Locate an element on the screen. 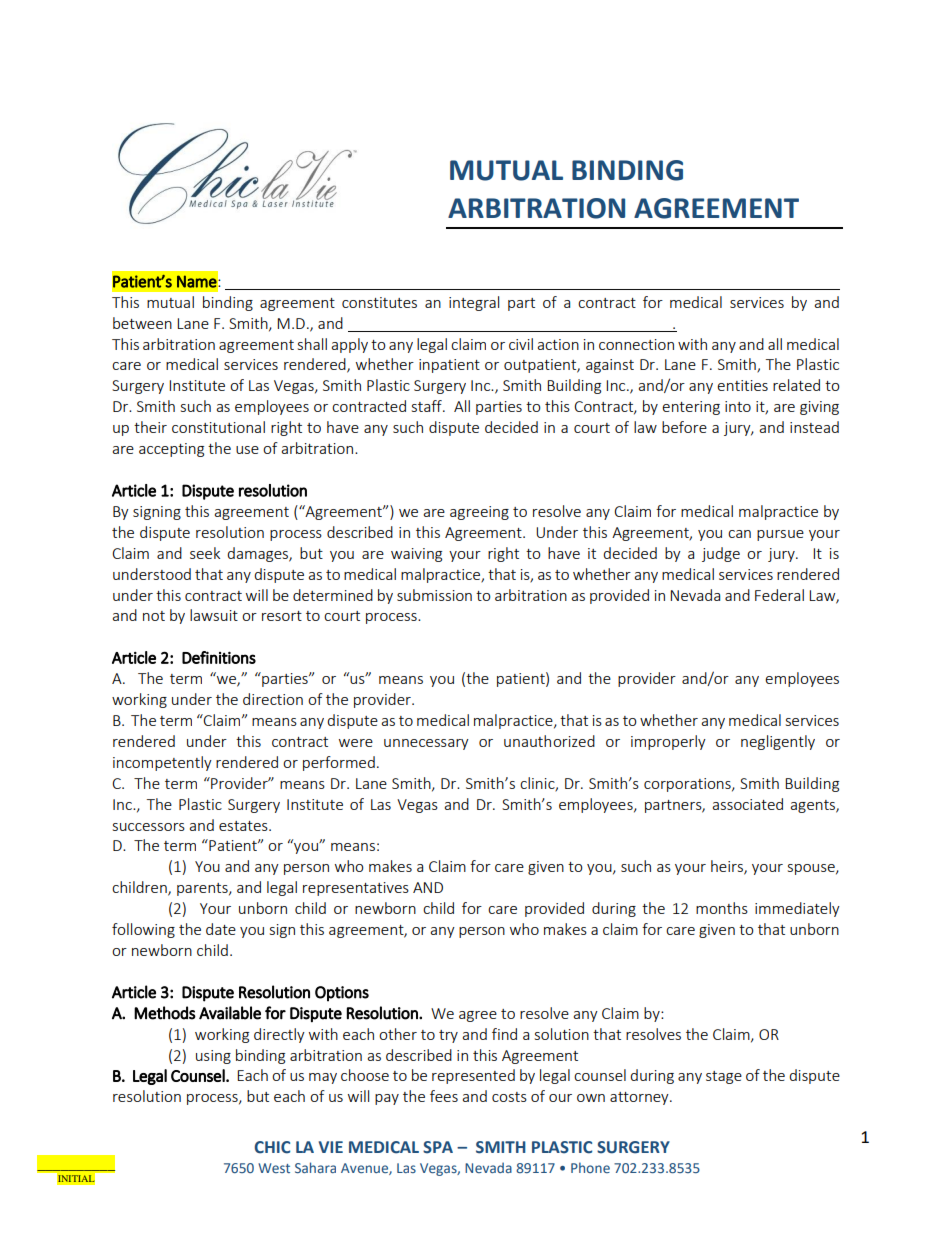  integral is located at coordinates (474, 303).
